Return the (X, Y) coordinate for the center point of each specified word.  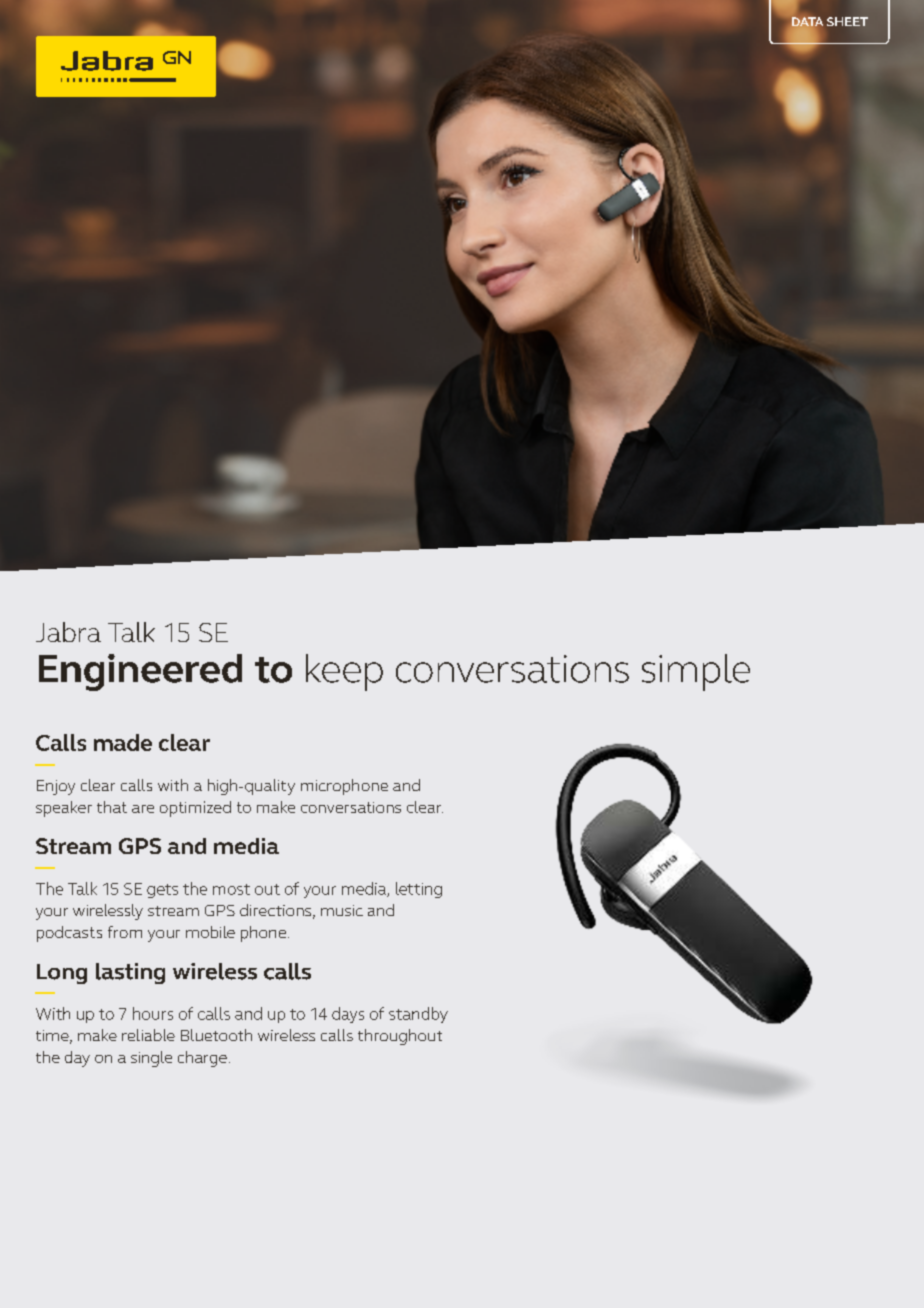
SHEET (847, 21)
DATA (807, 21)
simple (696, 672)
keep (344, 672)
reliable (148, 1035)
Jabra (68, 632)
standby (418, 1015)
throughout (400, 1037)
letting (419, 890)
